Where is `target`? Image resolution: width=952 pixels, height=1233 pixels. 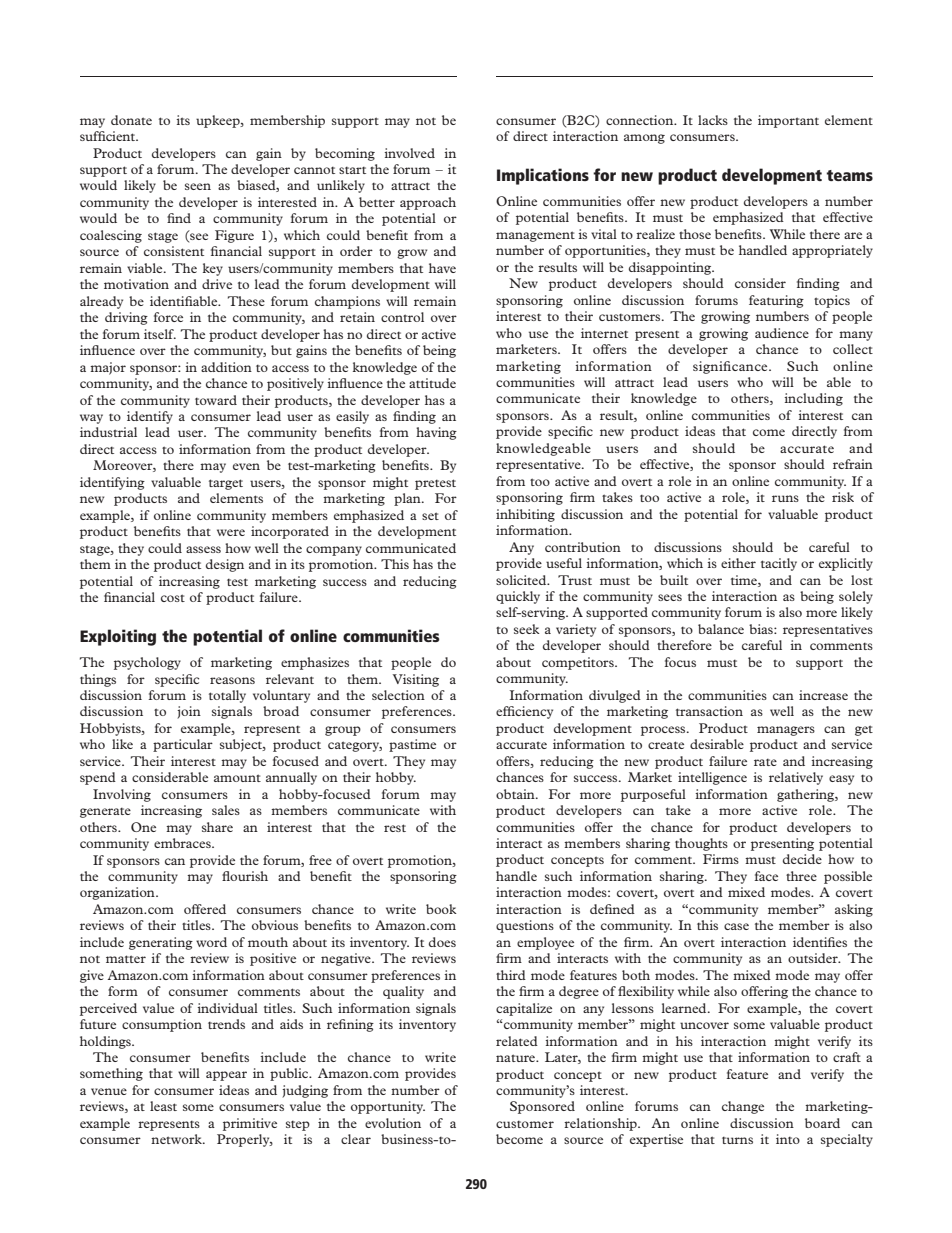 target is located at coordinates (226, 484).
